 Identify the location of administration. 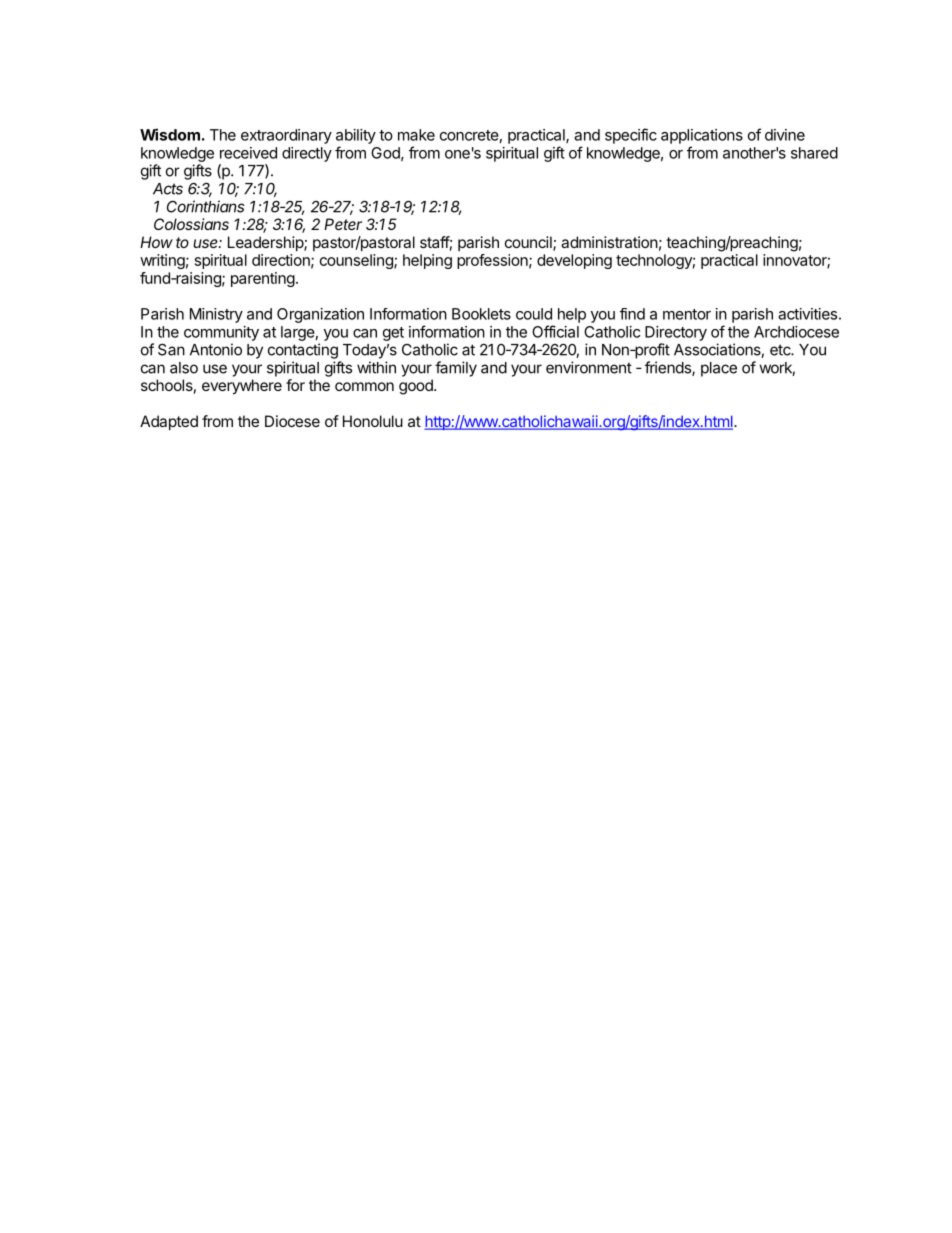
(609, 242).
